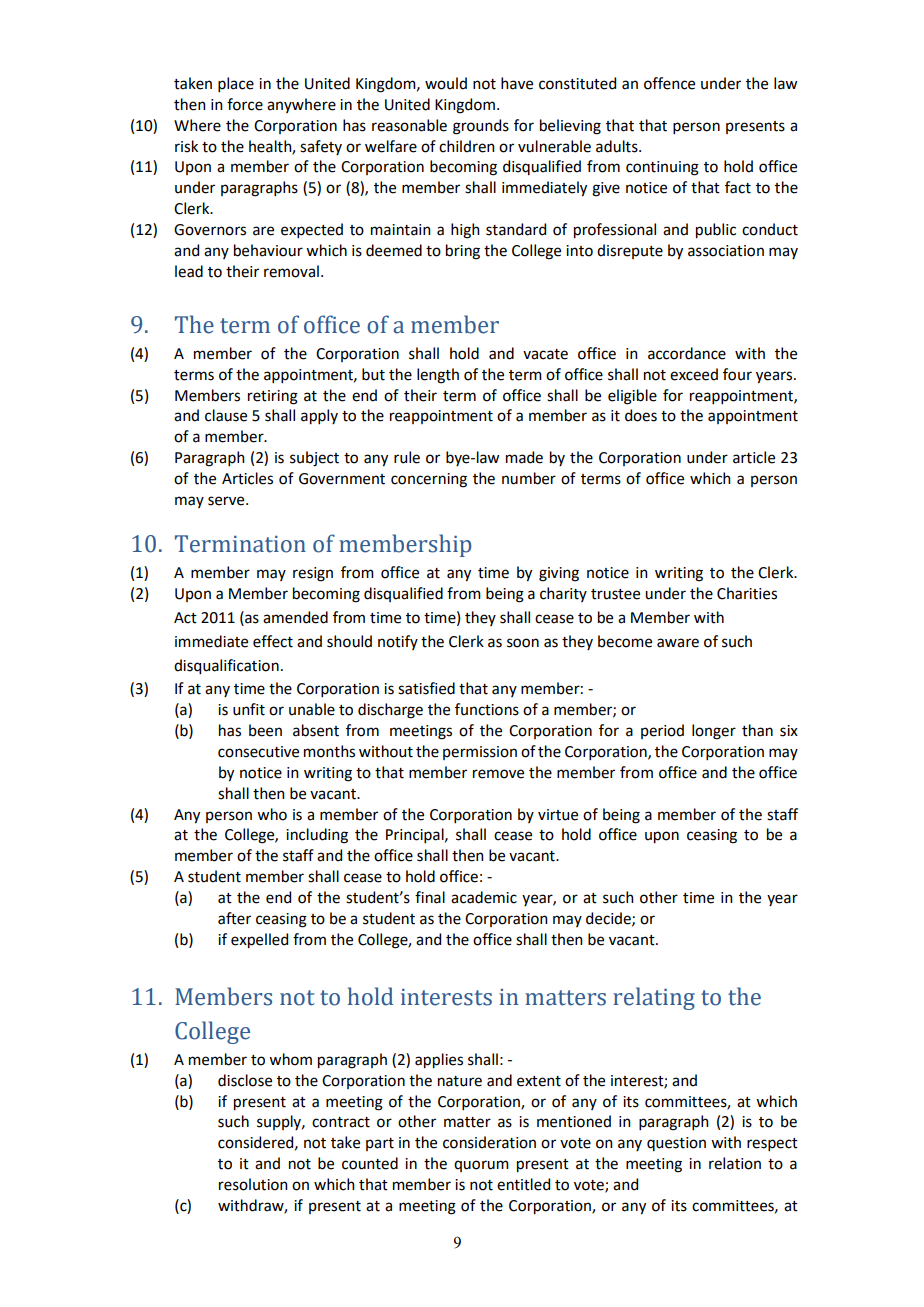 This screenshot has height=1307, width=924. What do you see at coordinates (523, 643) in the screenshot?
I see `soon` at bounding box center [523, 643].
